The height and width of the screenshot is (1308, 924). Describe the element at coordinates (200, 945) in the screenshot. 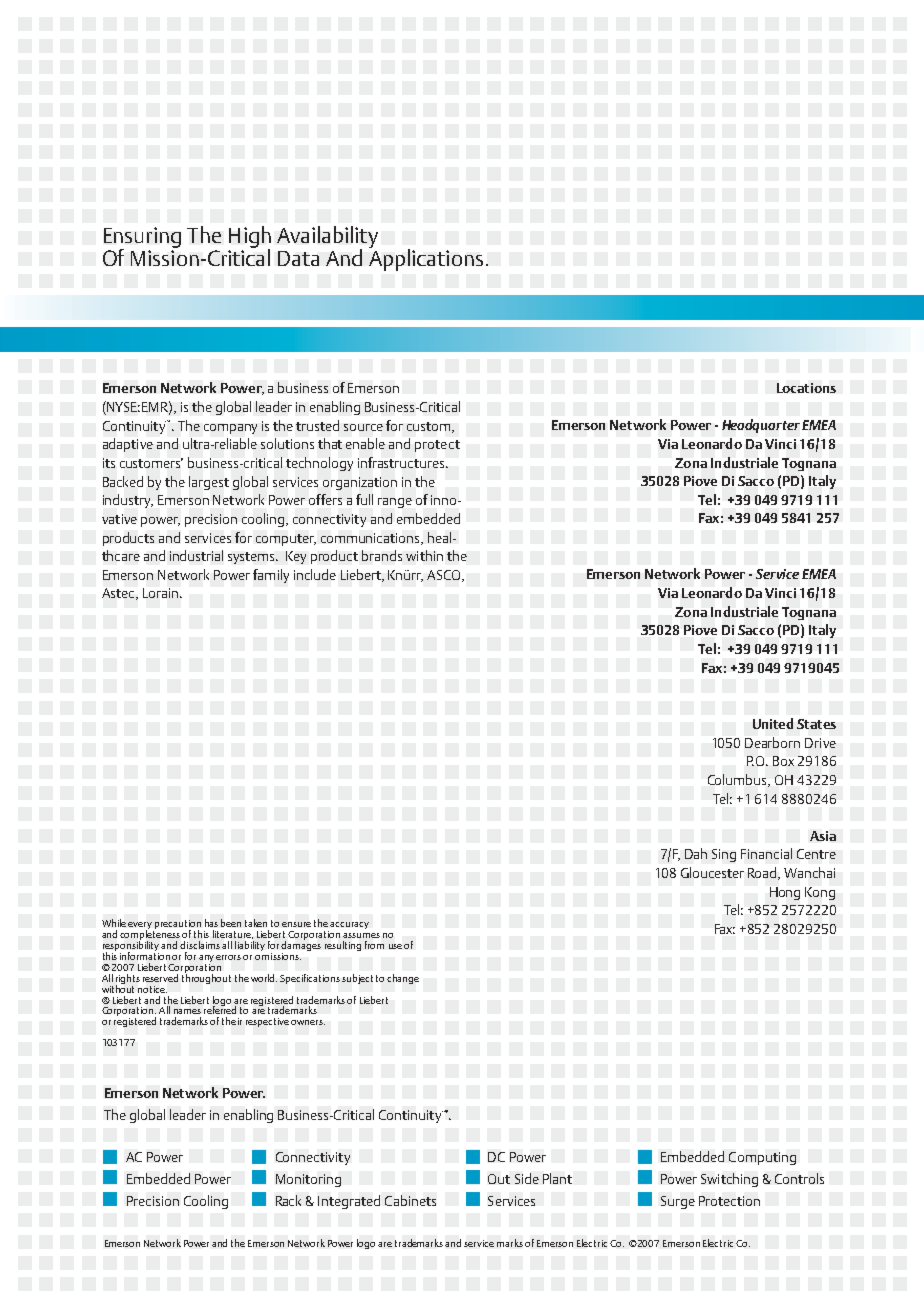

I see `disclaims` at that location.
